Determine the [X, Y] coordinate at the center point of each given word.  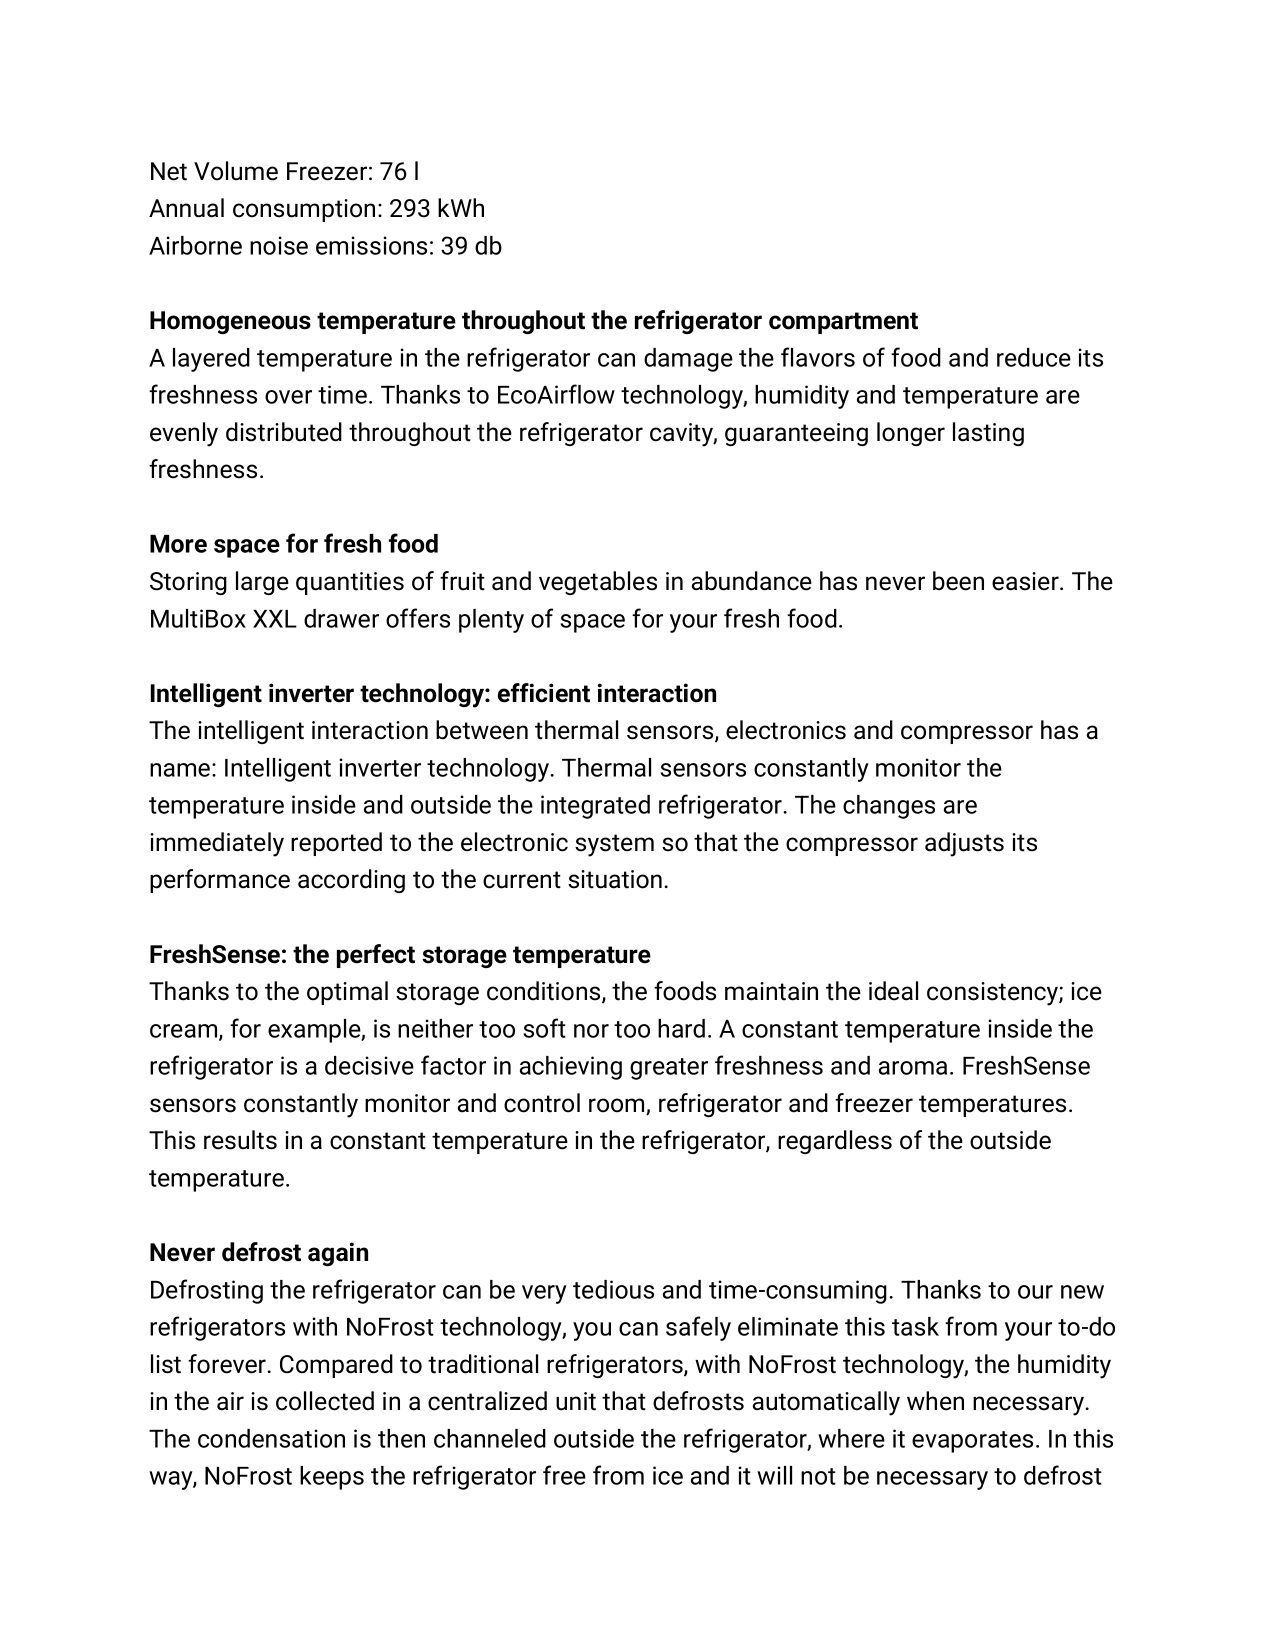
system [614, 845]
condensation [271, 1438]
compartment [843, 323]
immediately [217, 844]
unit [576, 1401]
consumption [304, 210]
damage [688, 360]
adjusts [964, 844]
